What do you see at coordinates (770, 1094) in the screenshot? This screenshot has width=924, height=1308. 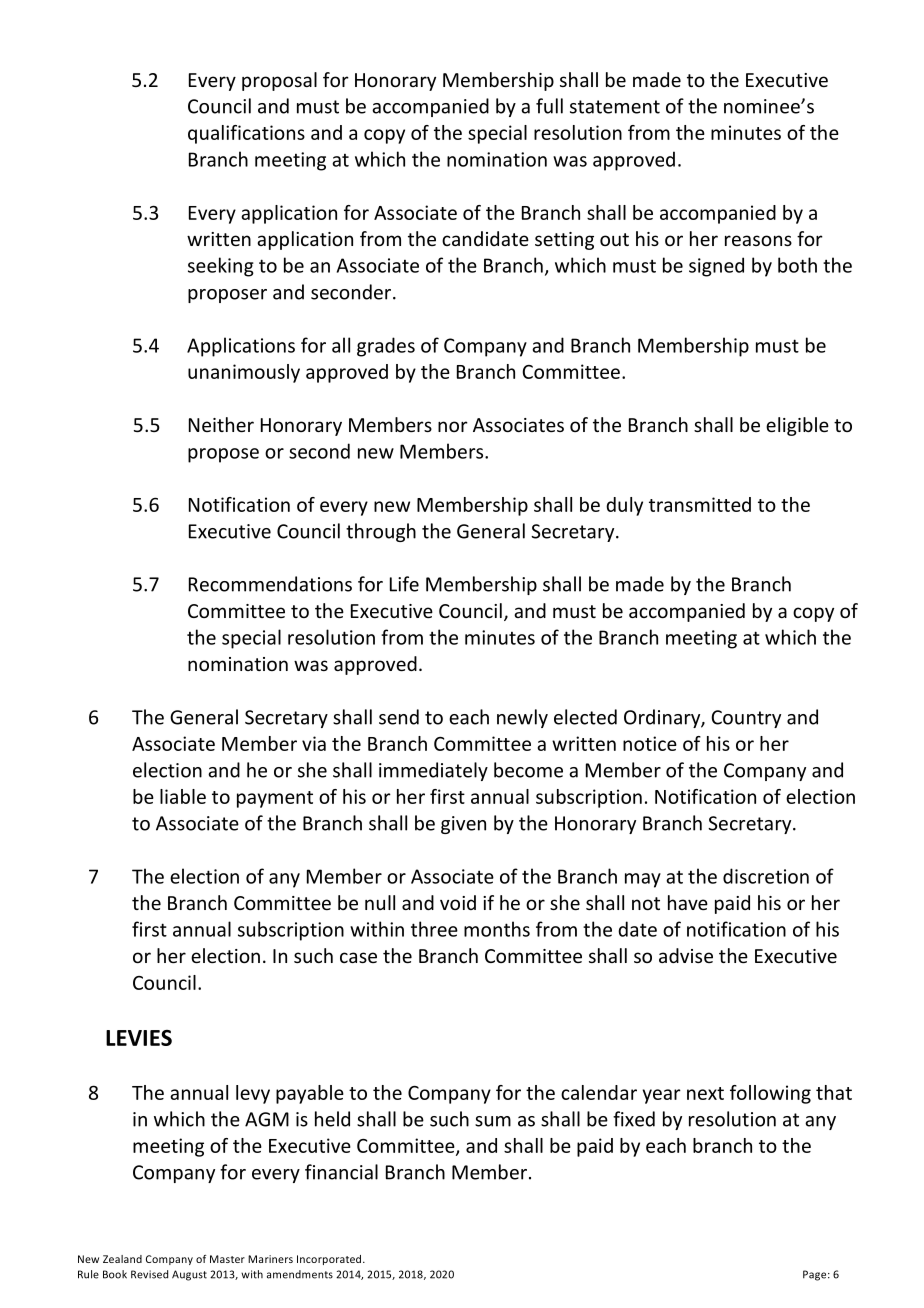 I see `following` at bounding box center [770, 1094].
